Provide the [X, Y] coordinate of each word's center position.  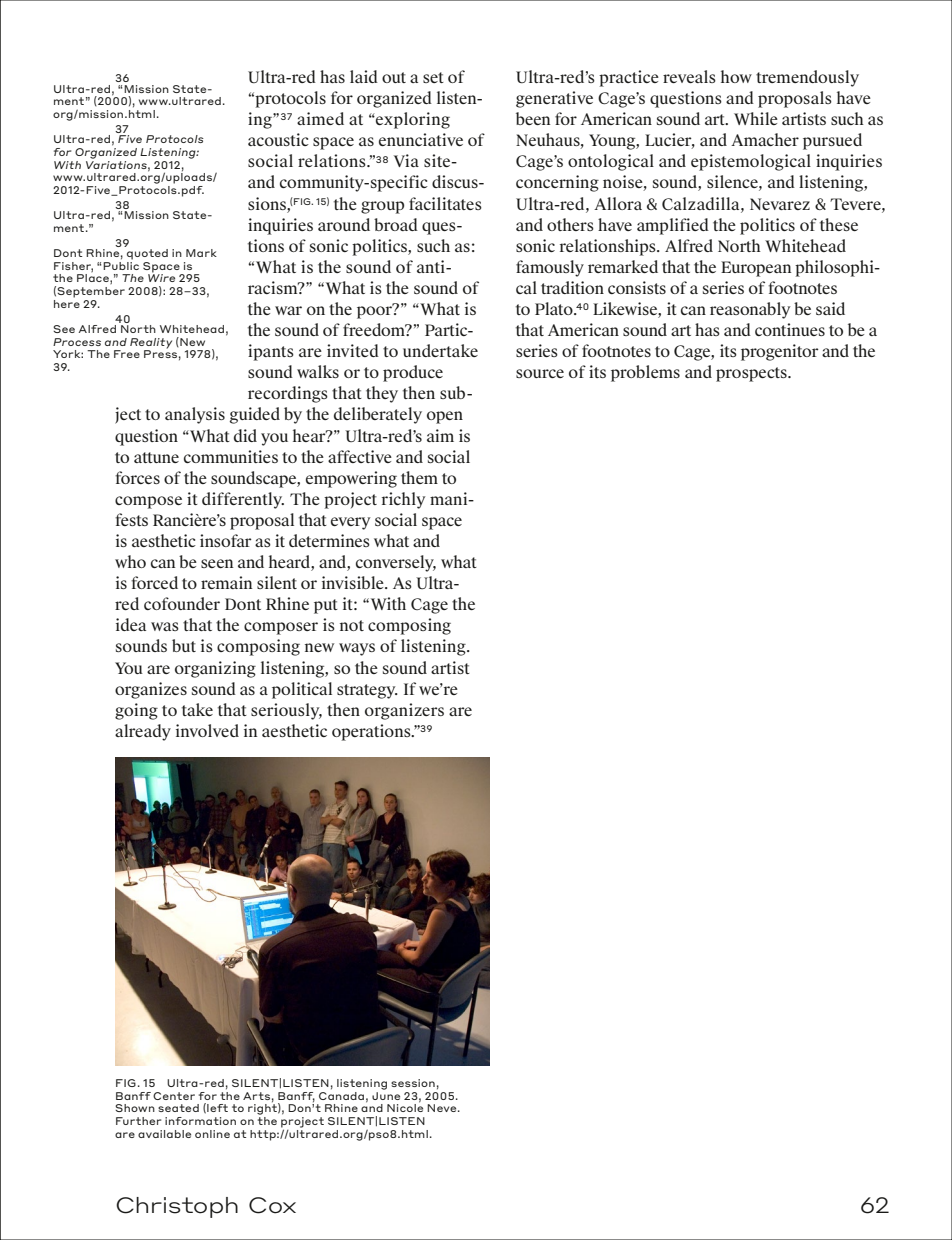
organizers [404, 711]
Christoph [177, 1207]
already [143, 732]
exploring [412, 120]
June [386, 1094]
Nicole [405, 1107]
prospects [752, 374]
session [413, 1083]
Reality [151, 344]
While [756, 118]
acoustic [278, 139]
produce [413, 373]
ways [357, 649]
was [165, 626]
